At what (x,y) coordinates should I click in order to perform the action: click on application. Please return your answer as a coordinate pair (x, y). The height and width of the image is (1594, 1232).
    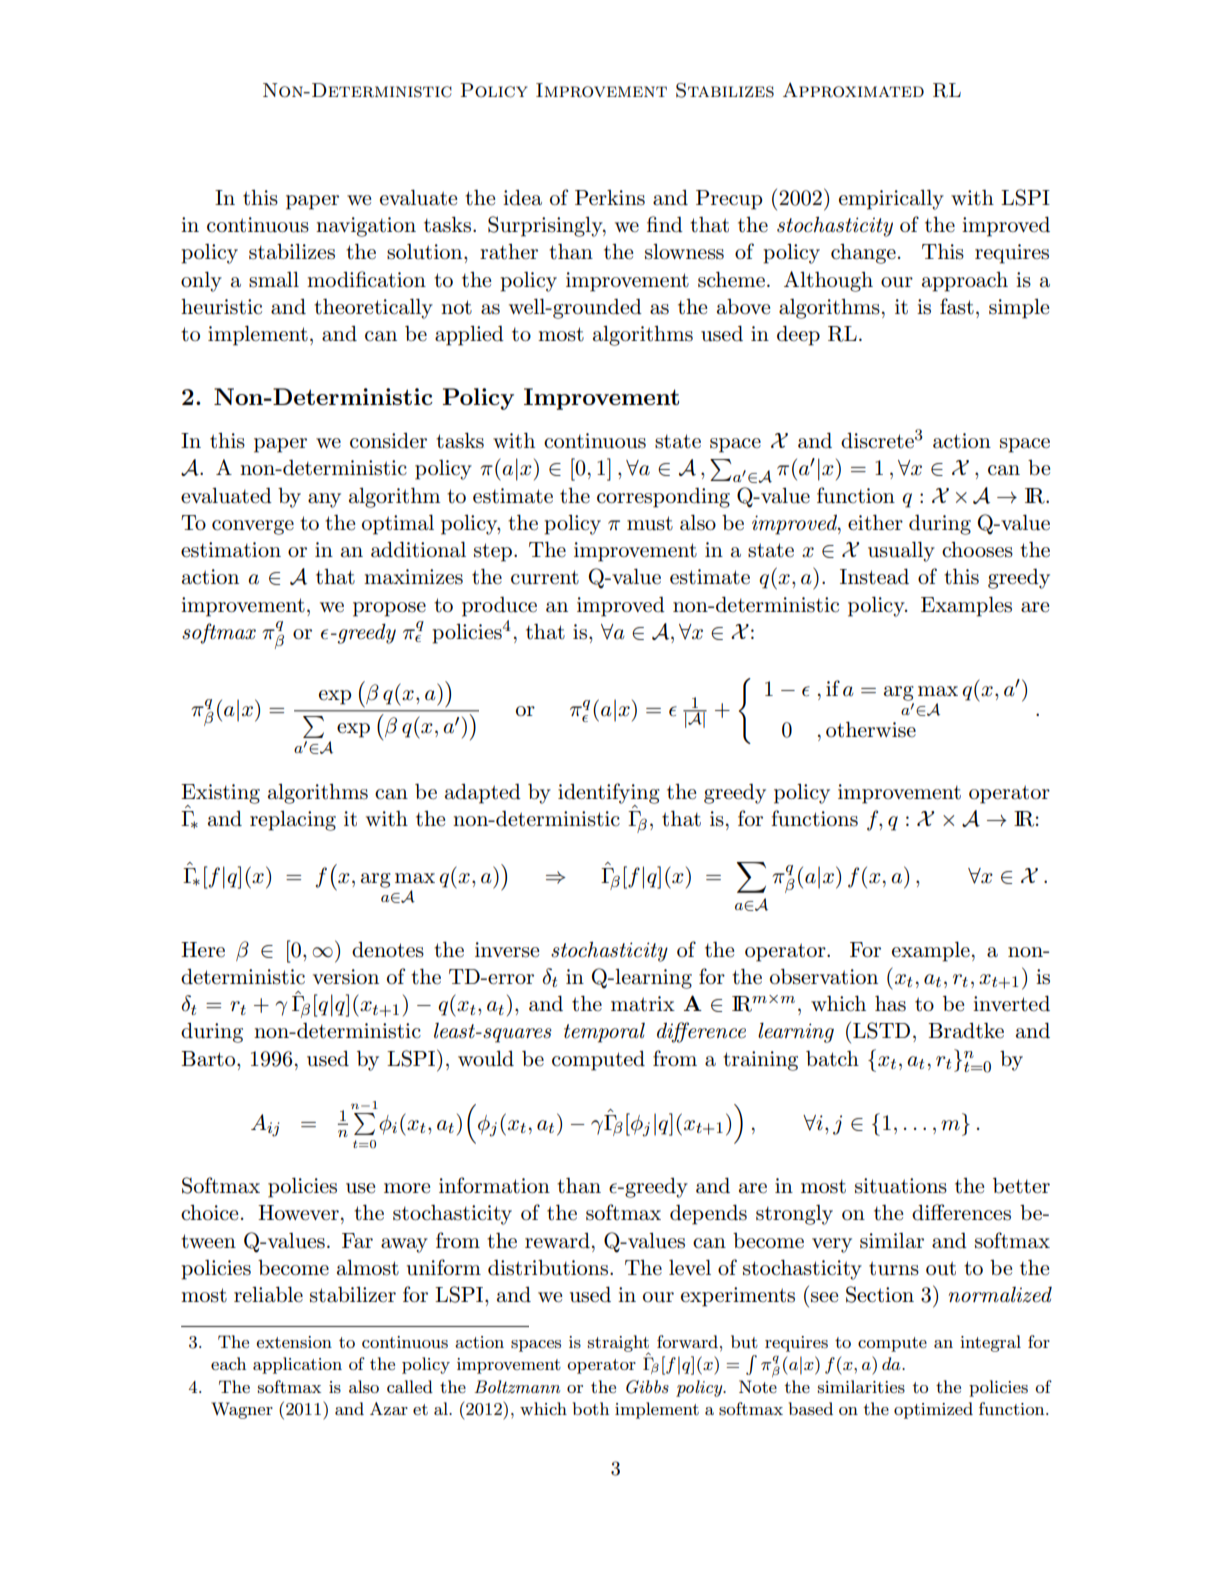
    Looking at the image, I should click on (297, 1365).
